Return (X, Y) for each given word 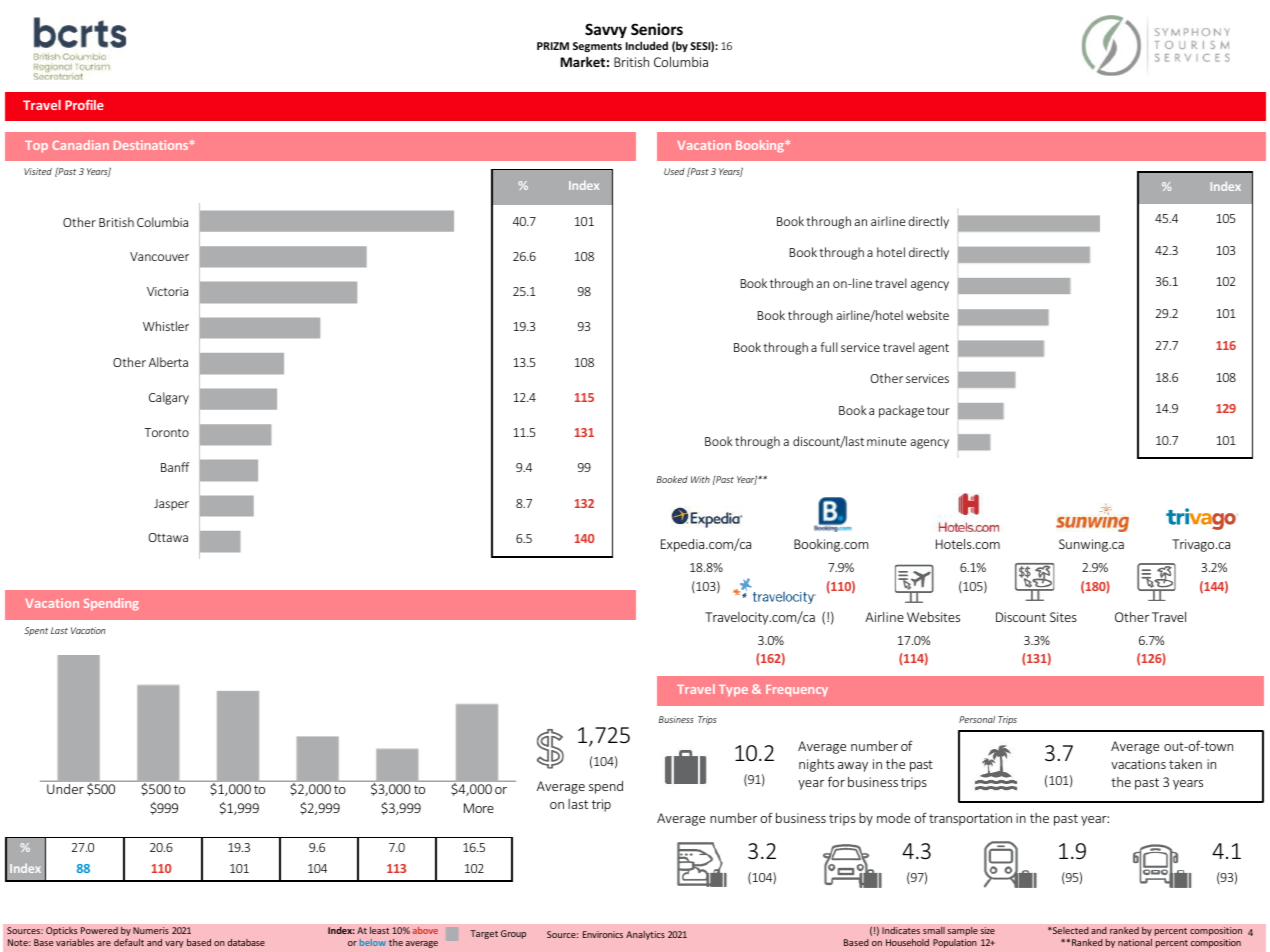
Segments (597, 47)
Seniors (657, 29)
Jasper (171, 505)
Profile (84, 105)
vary (174, 944)
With (700, 479)
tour (938, 411)
